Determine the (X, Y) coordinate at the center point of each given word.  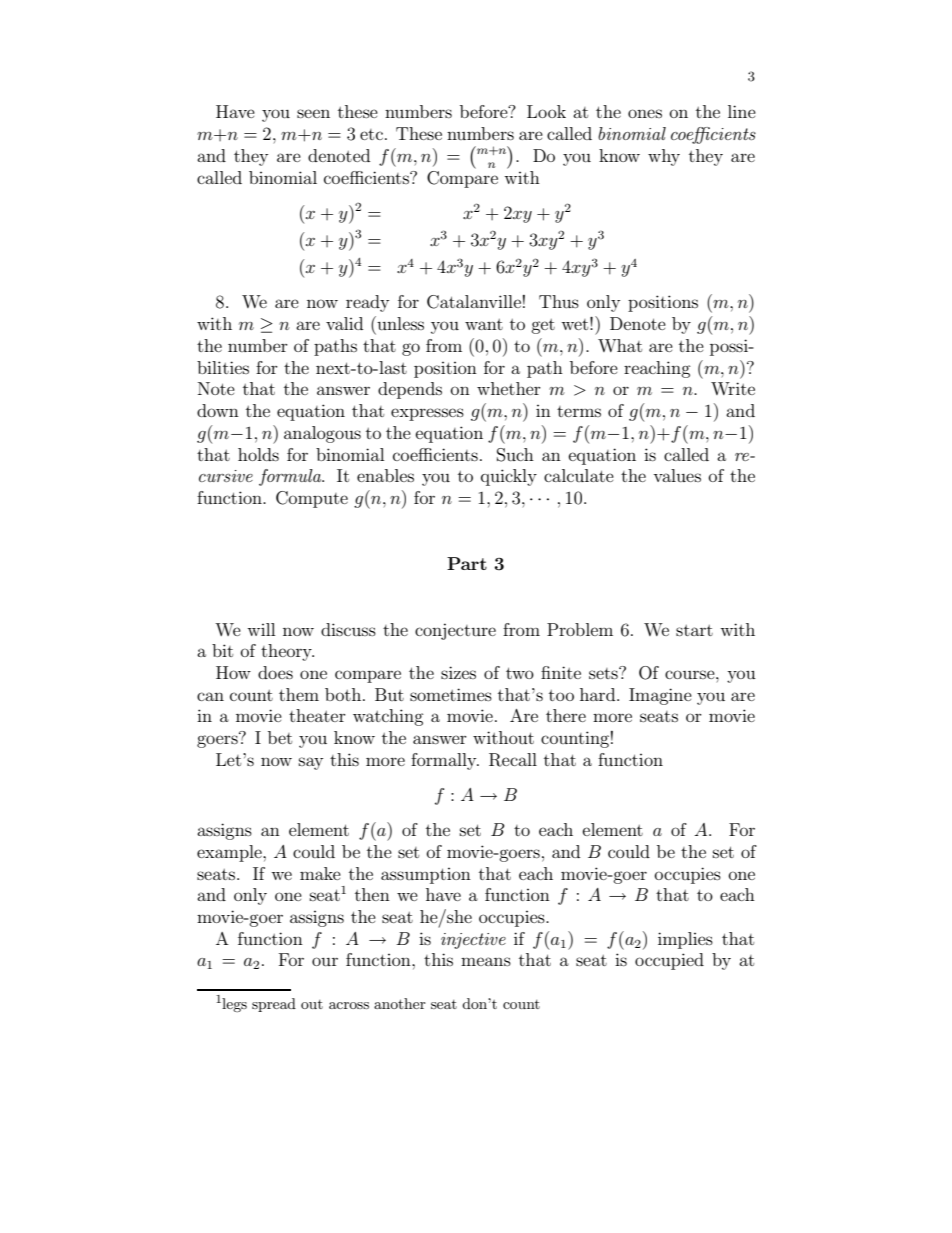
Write (733, 388)
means (486, 961)
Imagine (660, 696)
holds (258, 454)
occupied (669, 961)
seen (313, 113)
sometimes (451, 694)
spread (274, 1005)
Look (546, 111)
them (299, 694)
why (664, 157)
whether (509, 388)
